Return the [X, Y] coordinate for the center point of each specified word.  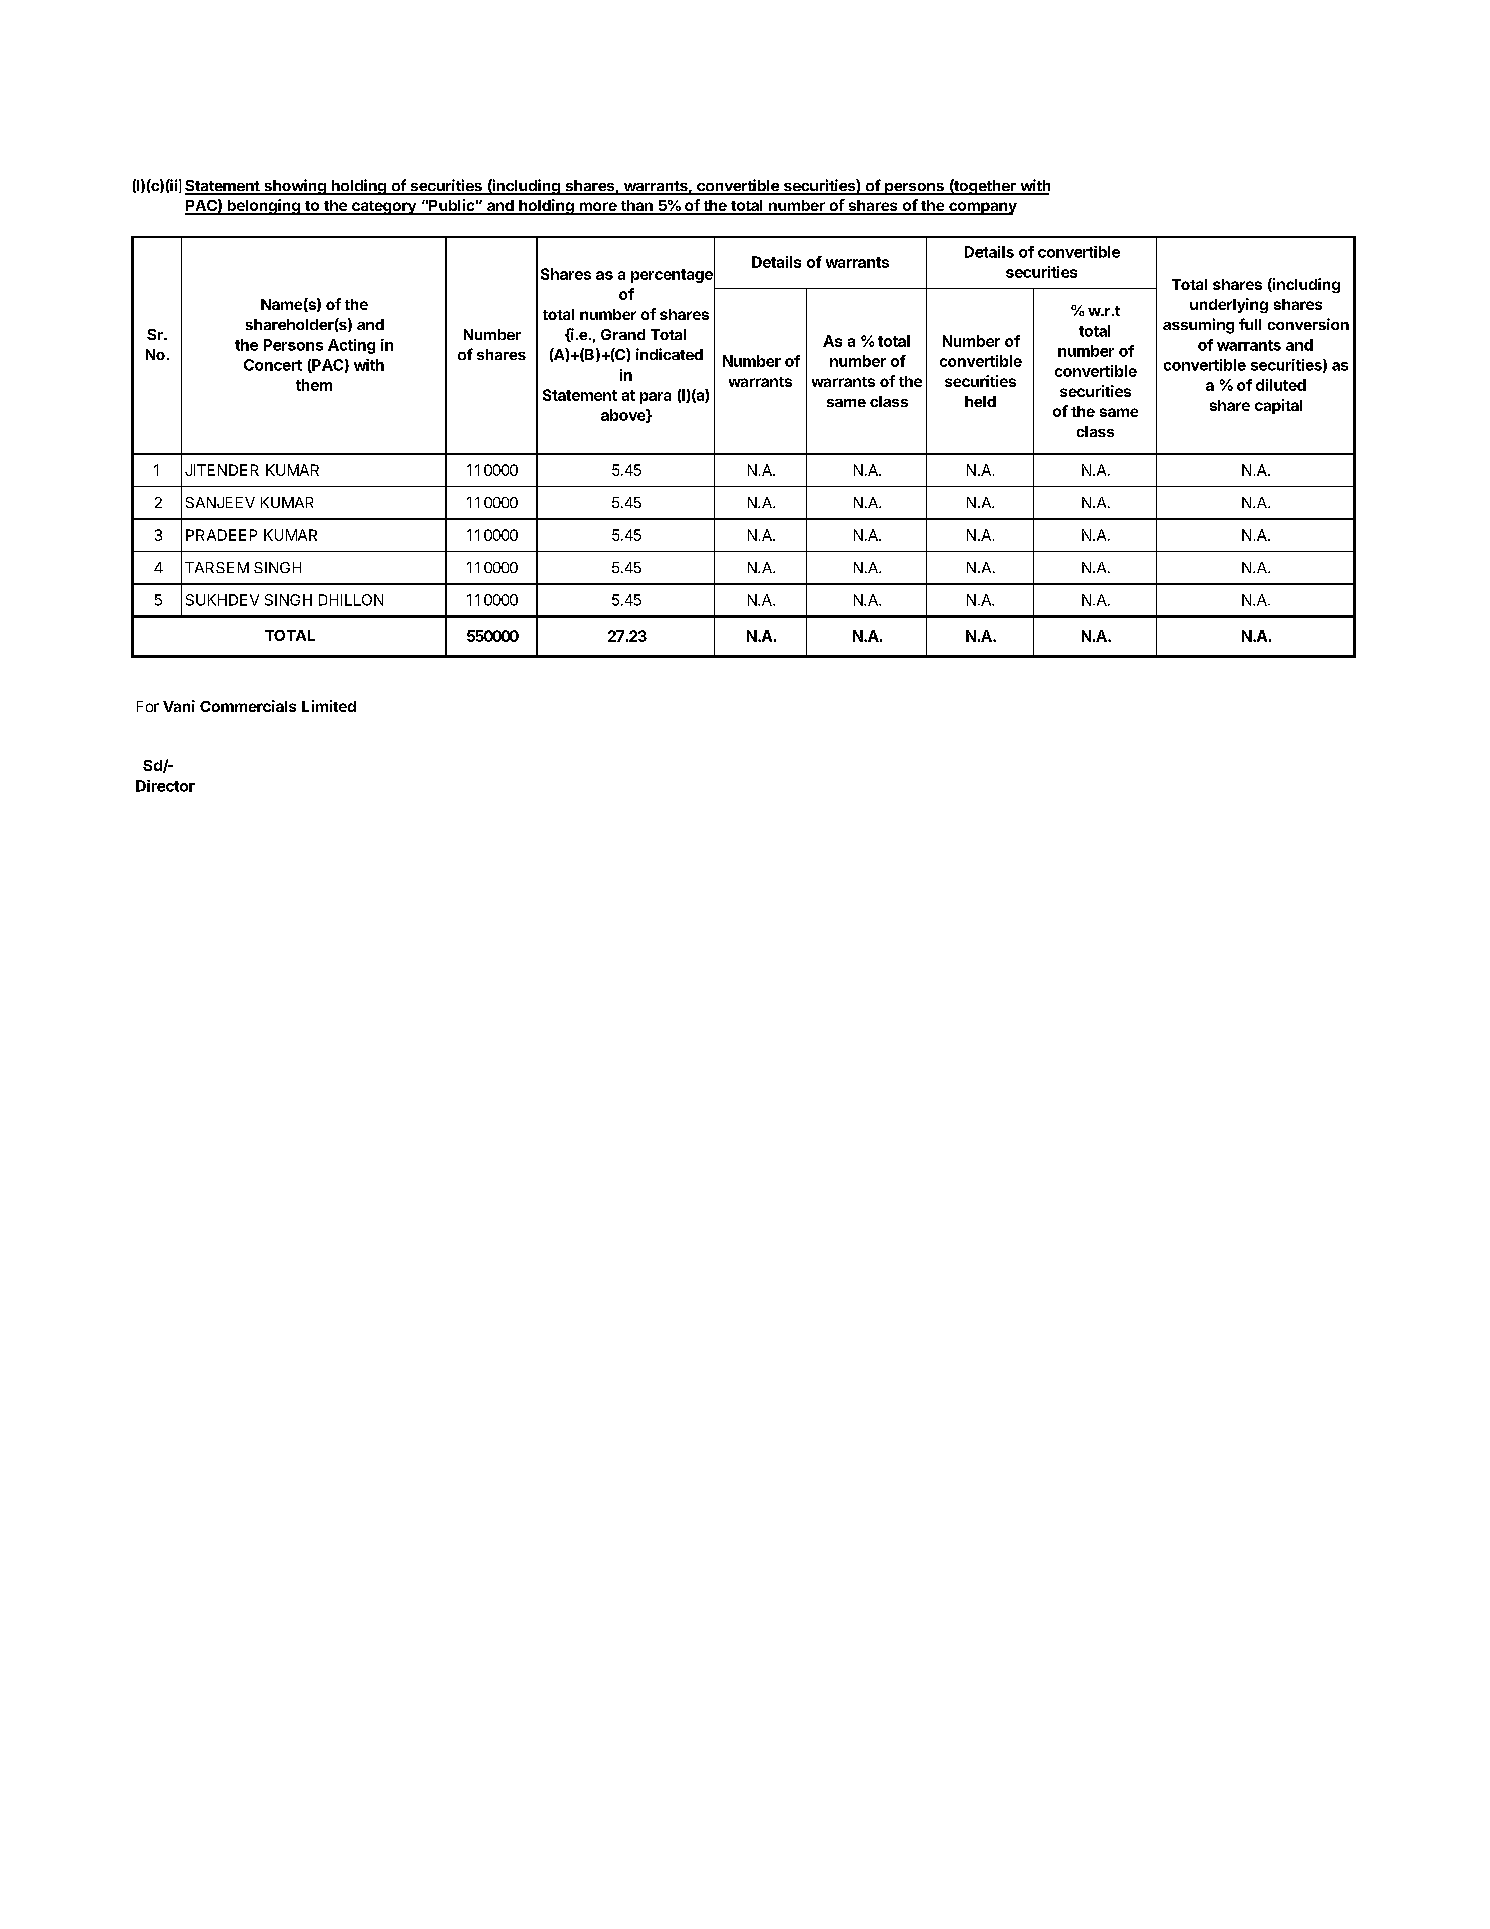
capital [1278, 406]
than [637, 207]
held [980, 401]
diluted [1281, 385]
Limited [329, 706]
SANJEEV [220, 502]
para [655, 398]
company [982, 208]
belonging [263, 207]
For [148, 706]
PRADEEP [221, 535]
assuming [1198, 326]
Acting [351, 346]
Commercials [248, 706]
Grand [623, 334]
